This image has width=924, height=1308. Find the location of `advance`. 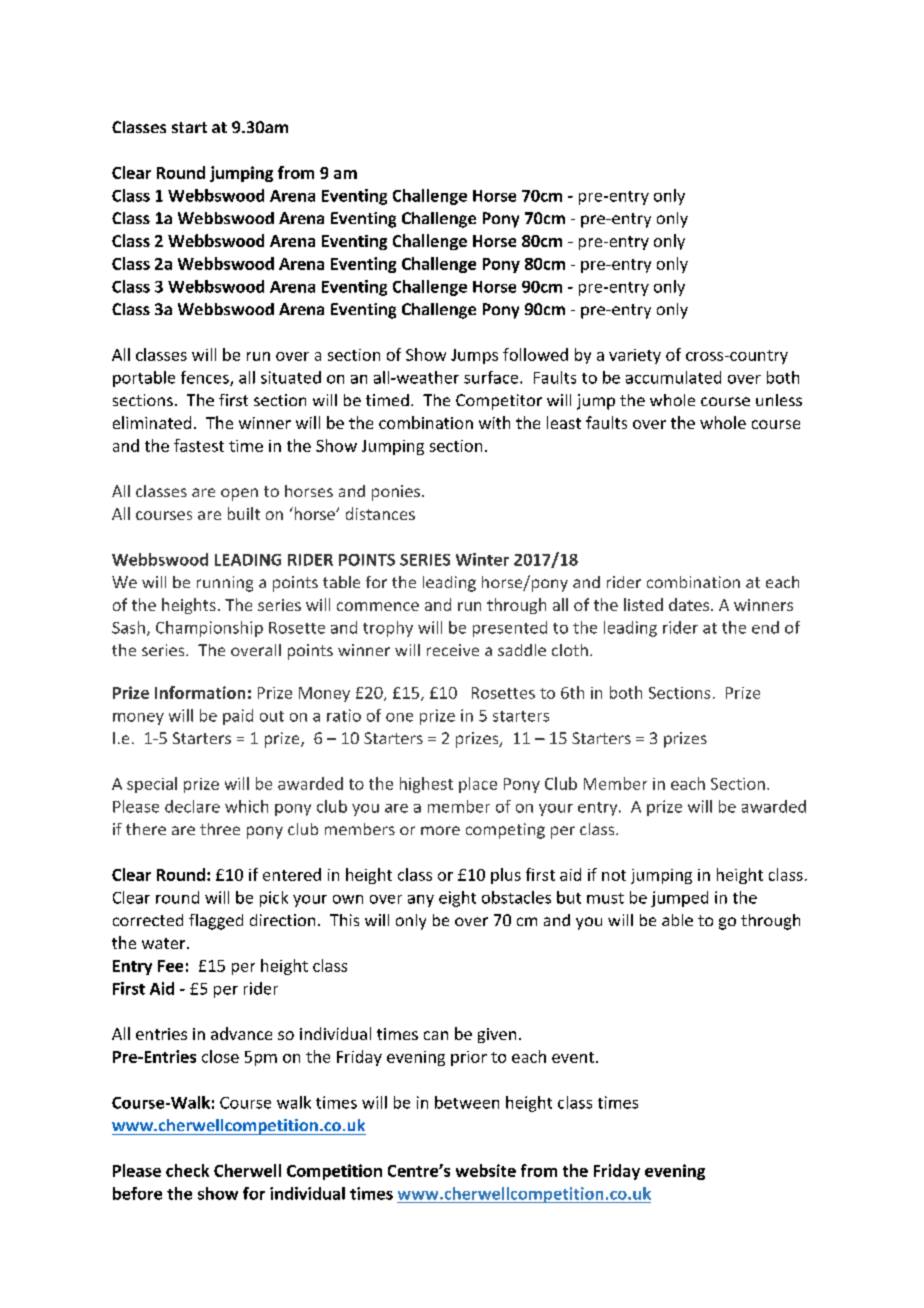

advance is located at coordinates (241, 1033).
